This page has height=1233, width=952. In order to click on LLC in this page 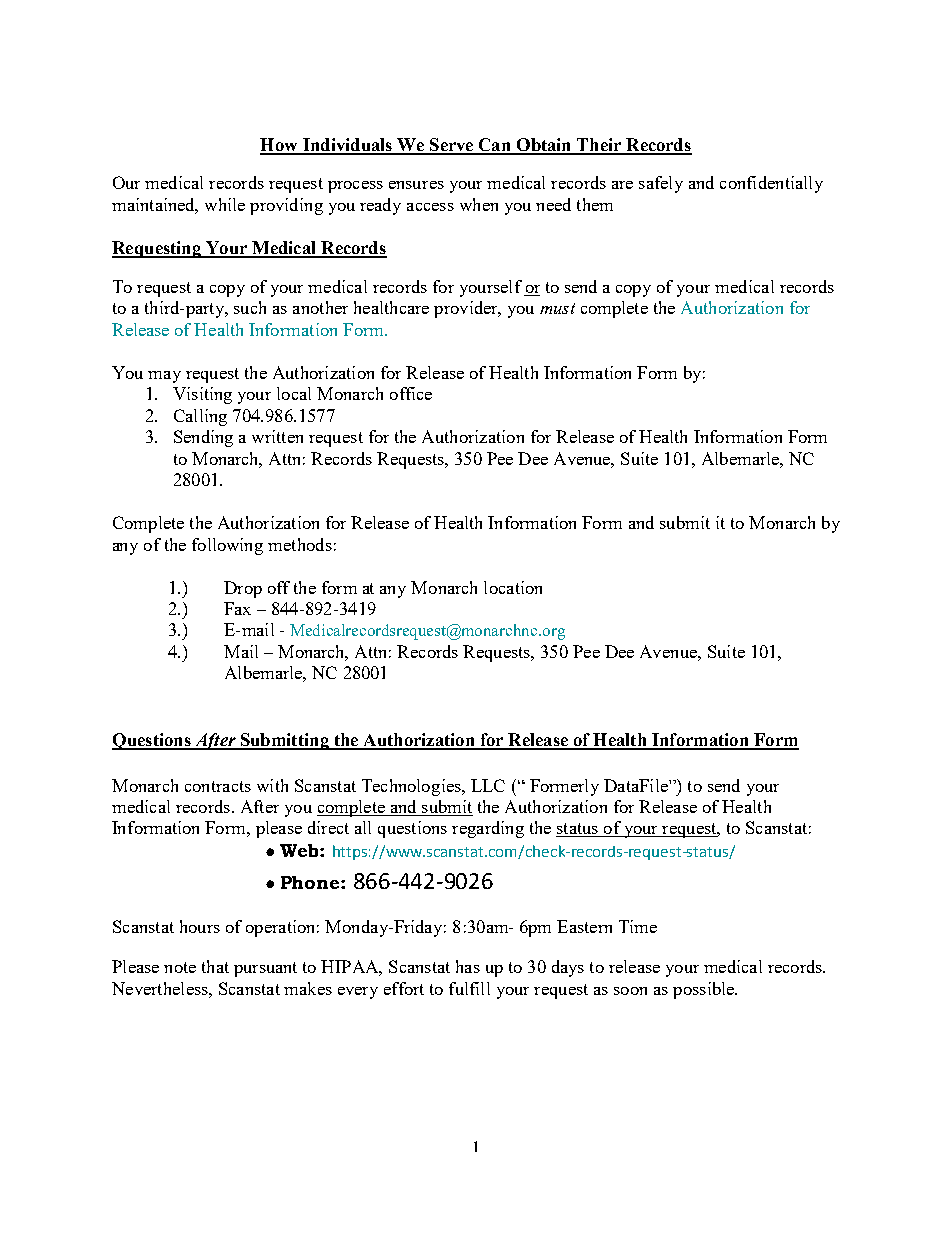, I will do `click(488, 785)`.
